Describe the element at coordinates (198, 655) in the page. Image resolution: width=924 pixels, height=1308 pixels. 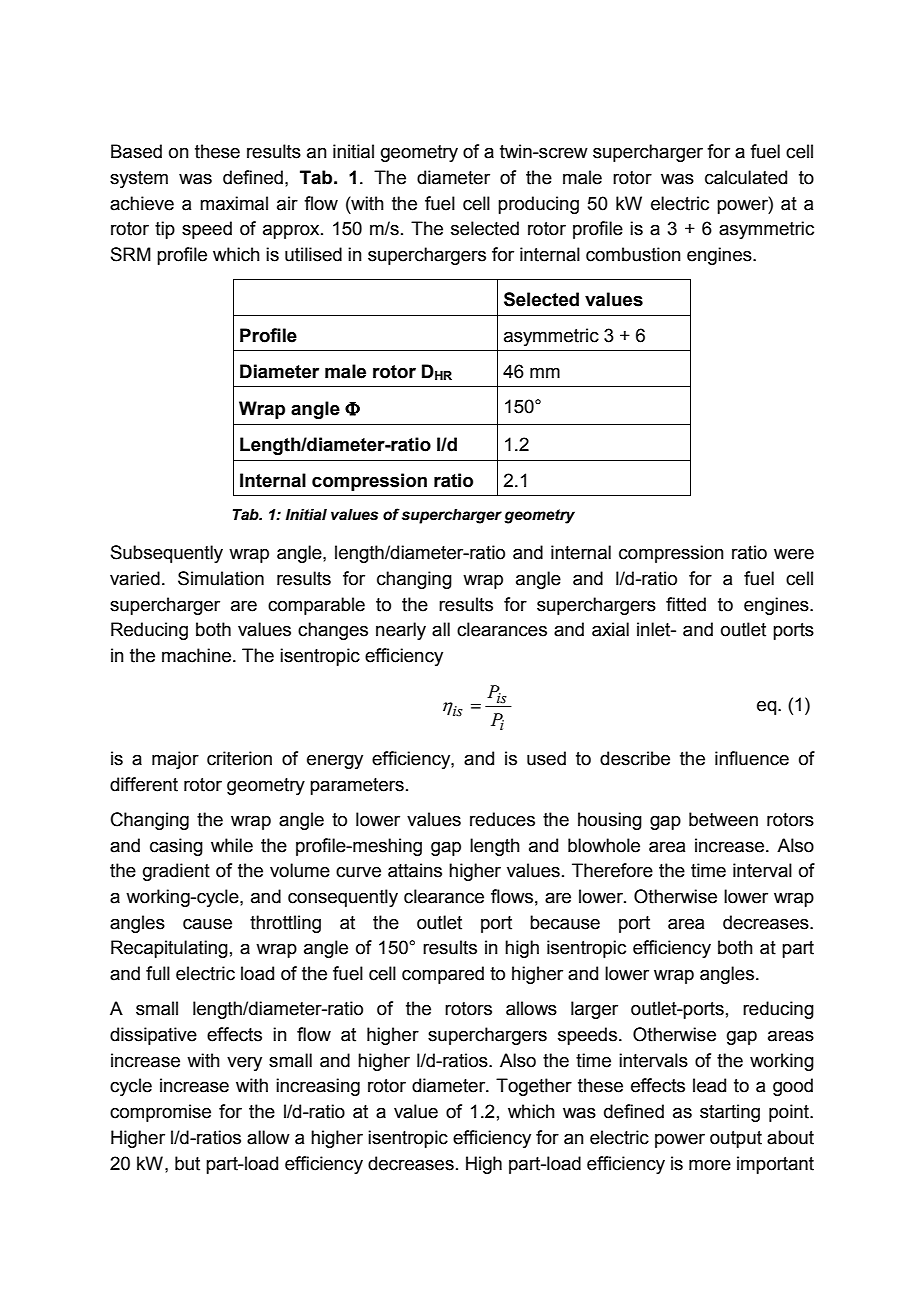
I see `machine` at that location.
